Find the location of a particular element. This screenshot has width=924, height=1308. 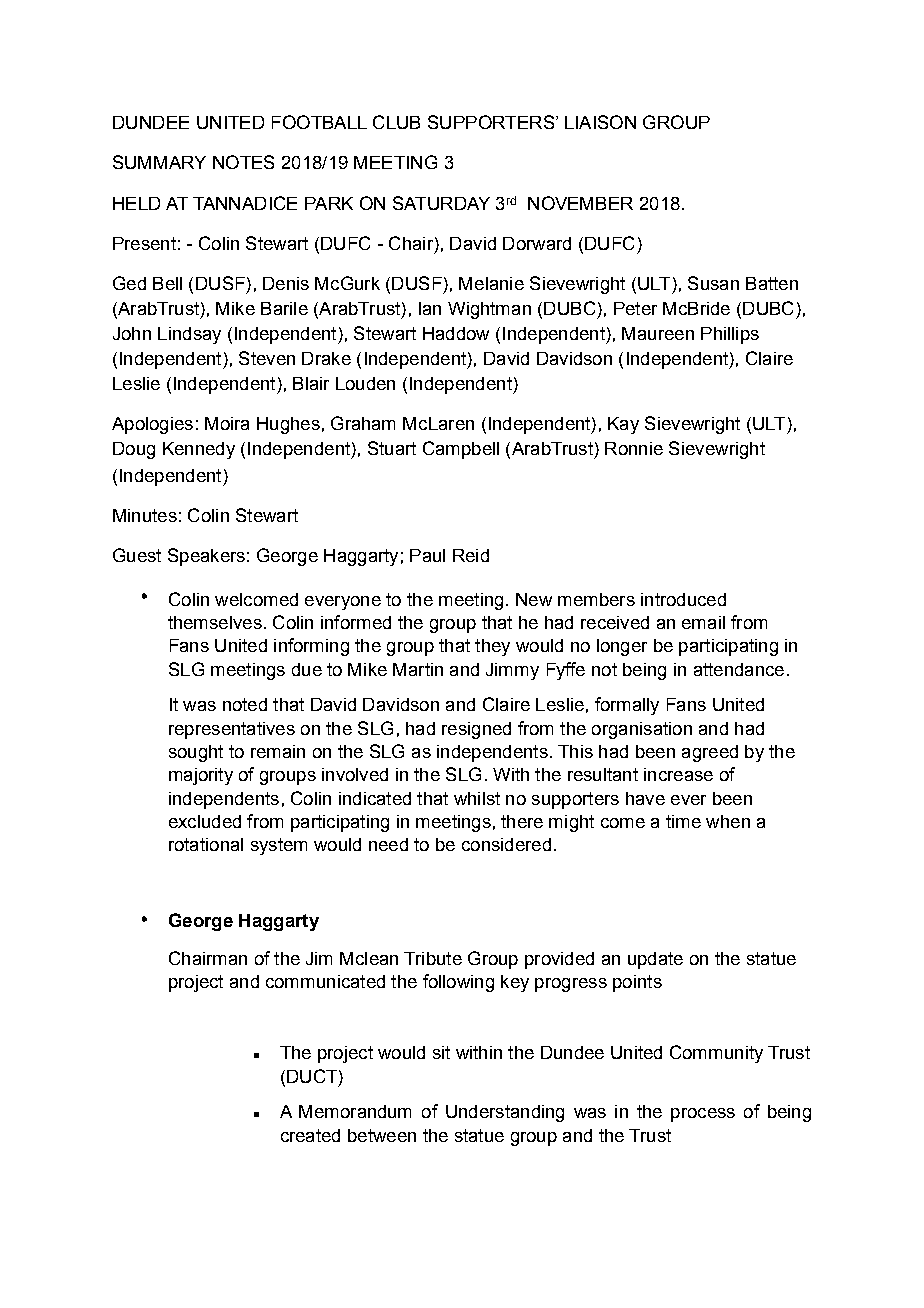

SATURDAY is located at coordinates (441, 203).
